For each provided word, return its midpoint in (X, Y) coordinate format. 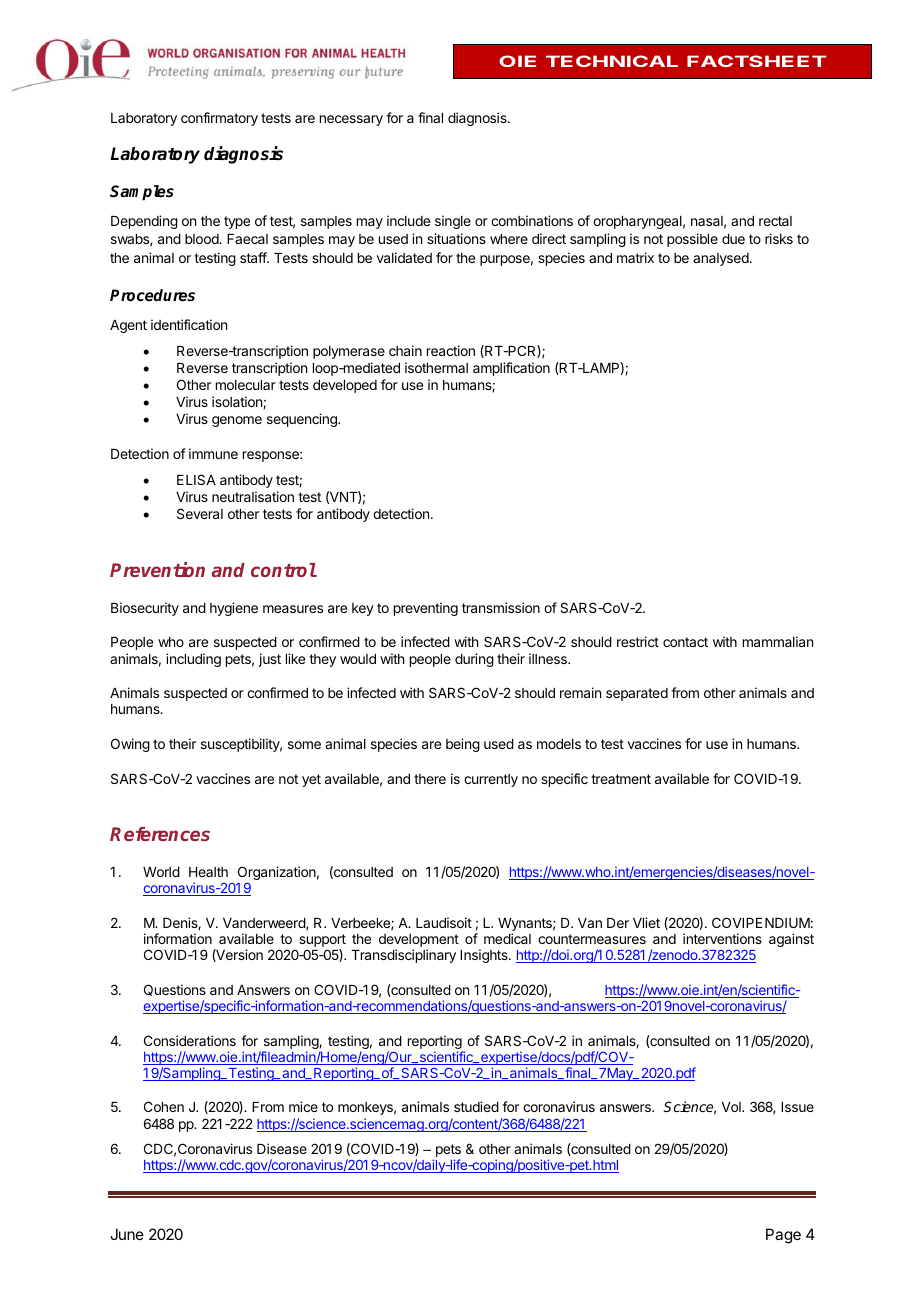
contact (685, 642)
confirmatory (219, 119)
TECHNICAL (612, 61)
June (127, 1234)
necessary (351, 120)
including (193, 660)
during (474, 660)
